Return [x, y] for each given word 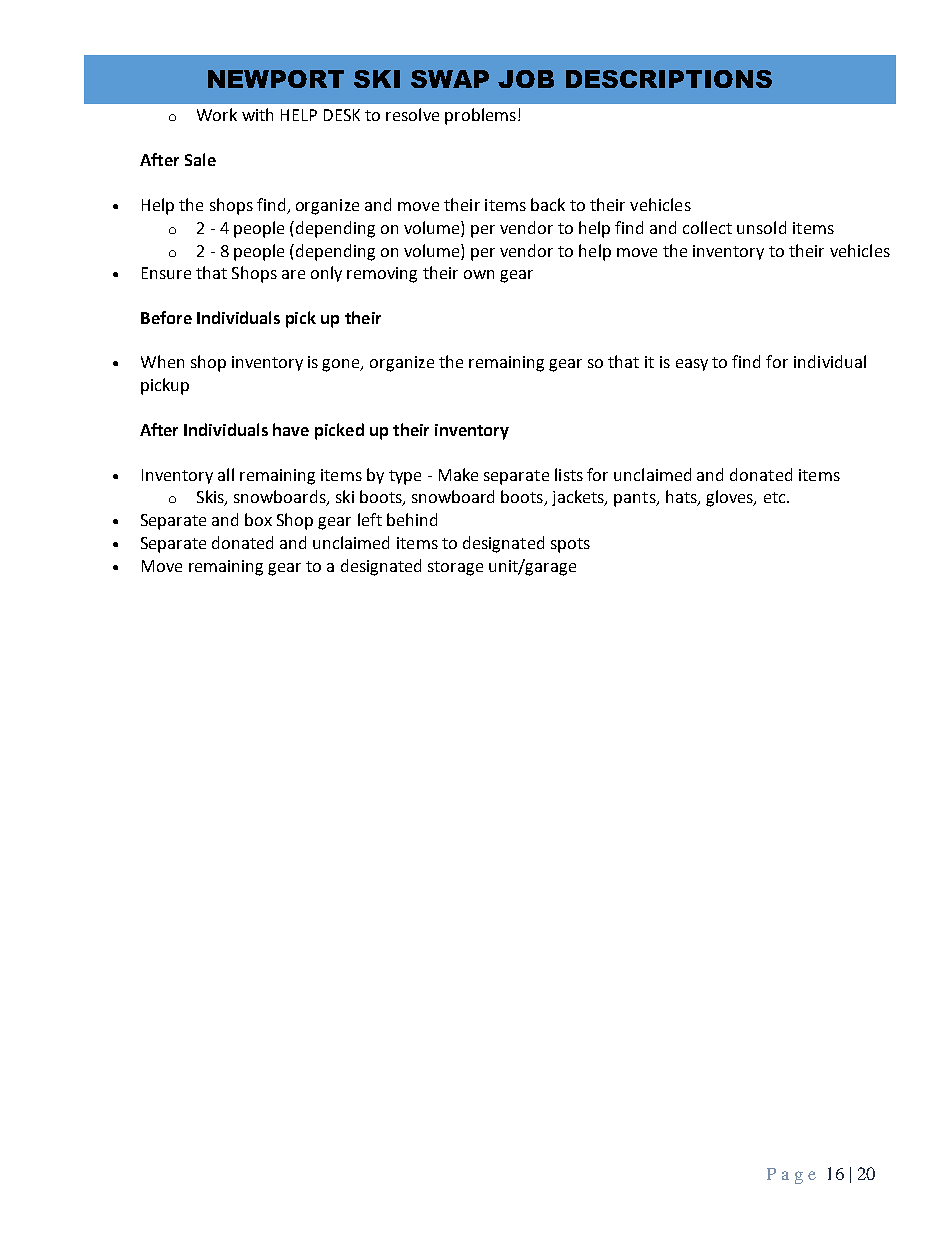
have [291, 429]
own [479, 274]
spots [570, 545]
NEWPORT [276, 79]
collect [707, 227]
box [258, 519]
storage [455, 568]
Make [458, 474]
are [293, 274]
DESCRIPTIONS [669, 79]
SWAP [450, 79]
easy [692, 365]
